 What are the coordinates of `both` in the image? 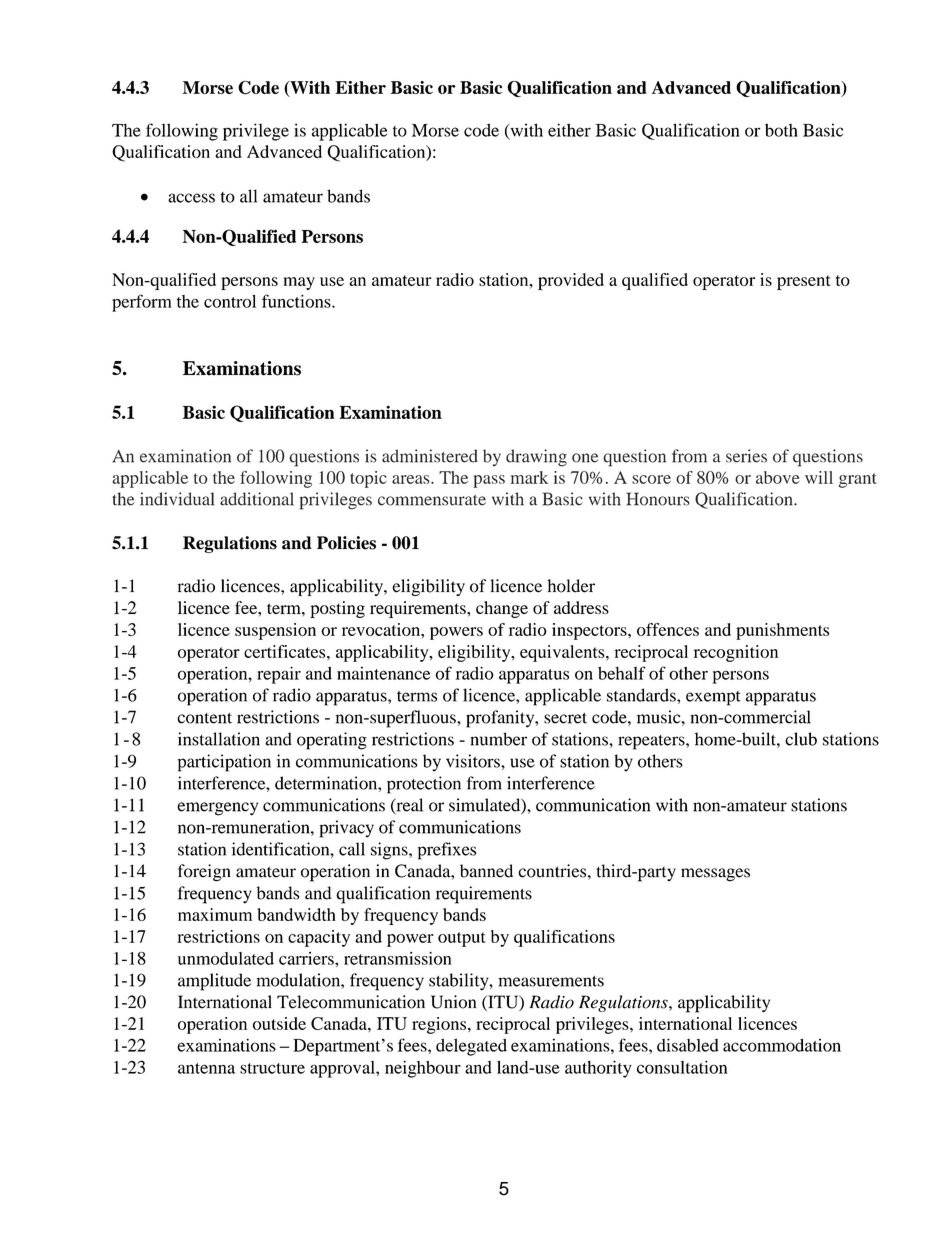 It's located at (781, 130).
